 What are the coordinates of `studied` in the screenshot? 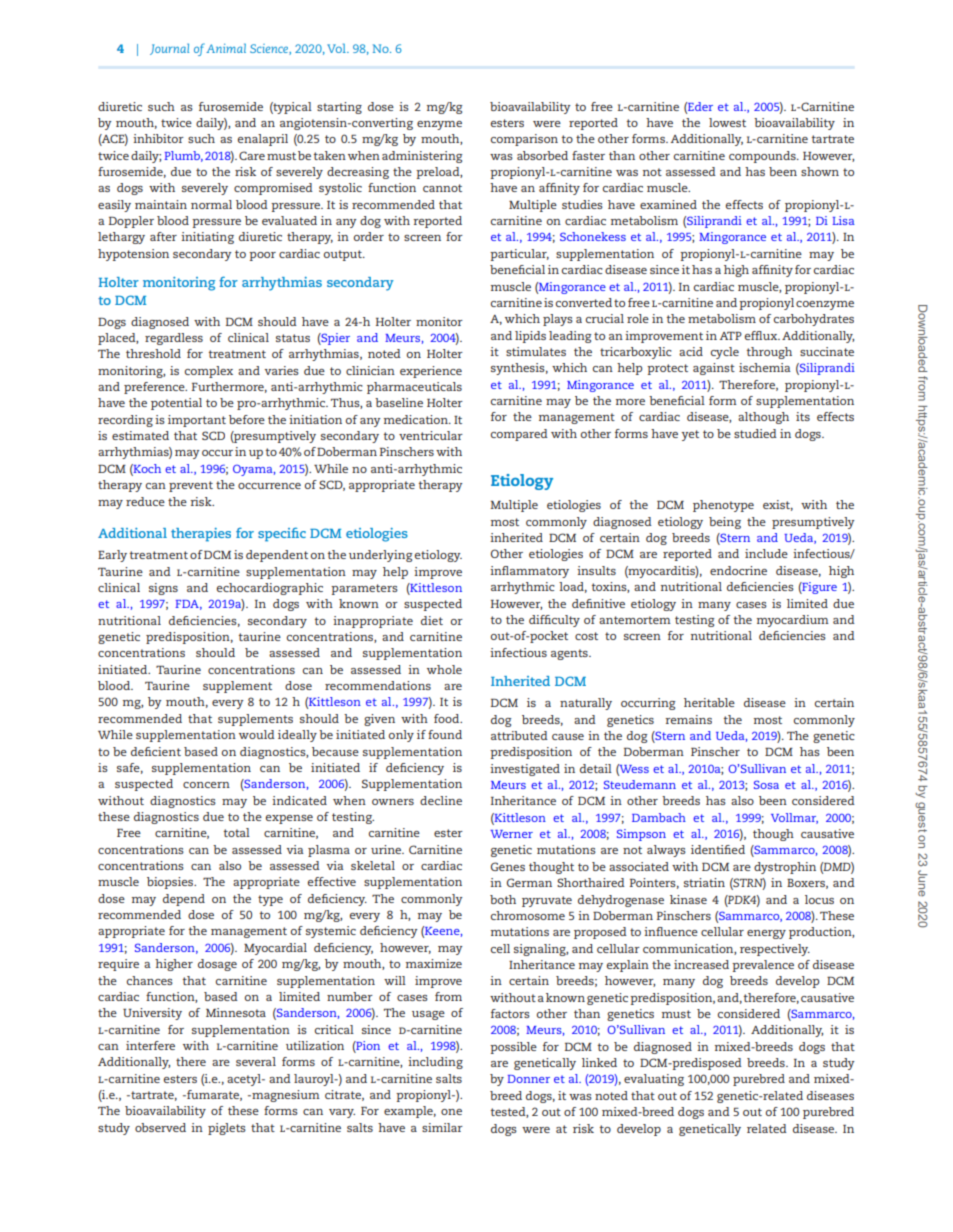 It's located at (755, 433).
